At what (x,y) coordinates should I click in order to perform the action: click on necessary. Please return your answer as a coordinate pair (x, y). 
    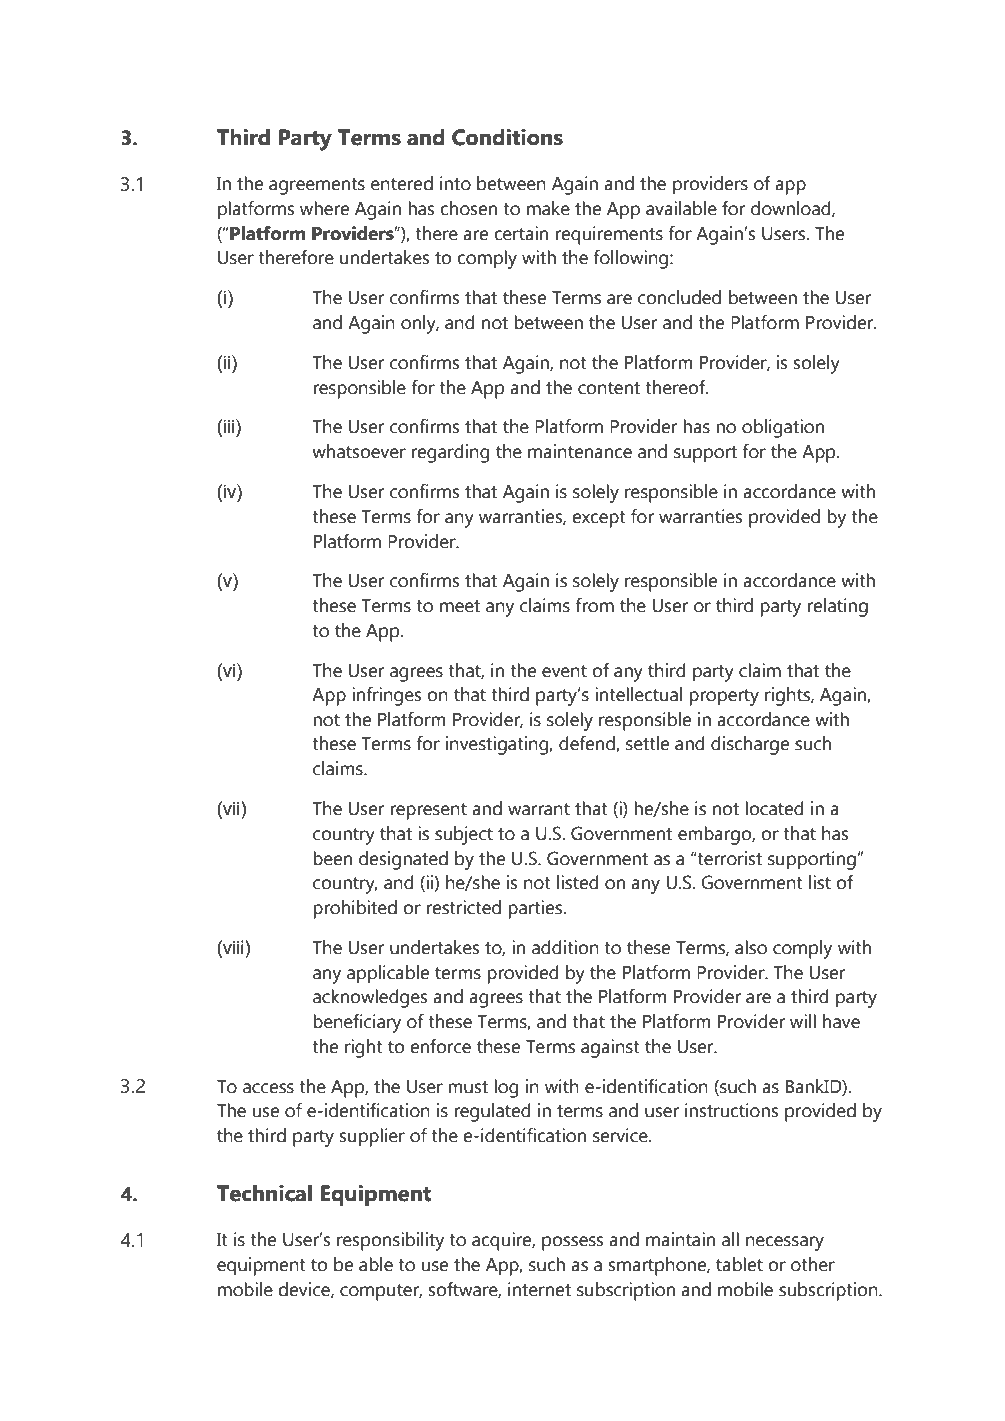
    Looking at the image, I should click on (785, 1243).
